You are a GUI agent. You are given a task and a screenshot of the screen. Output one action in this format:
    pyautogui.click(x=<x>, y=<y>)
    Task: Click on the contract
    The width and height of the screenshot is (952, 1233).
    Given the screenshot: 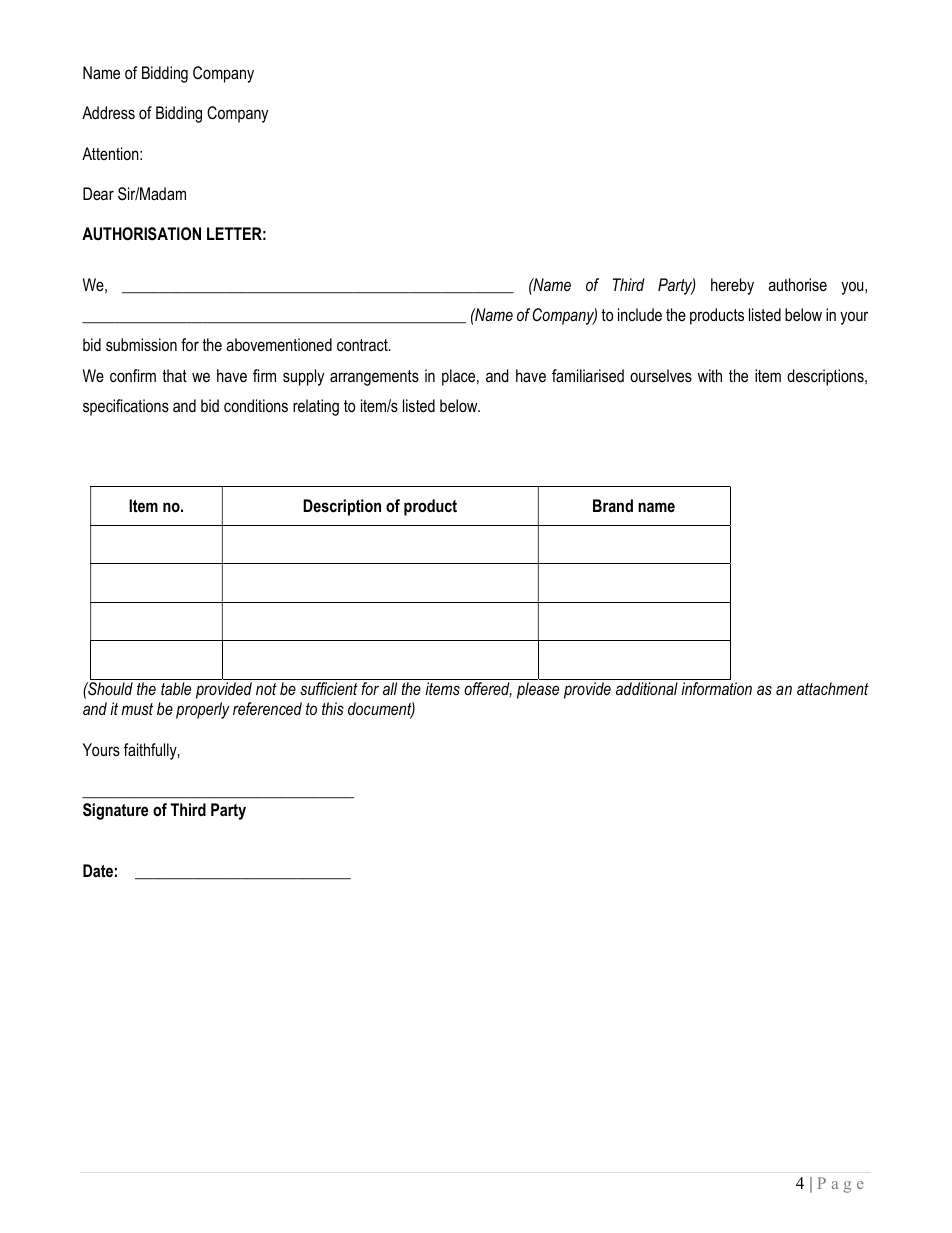 What is the action you would take?
    pyautogui.click(x=363, y=345)
